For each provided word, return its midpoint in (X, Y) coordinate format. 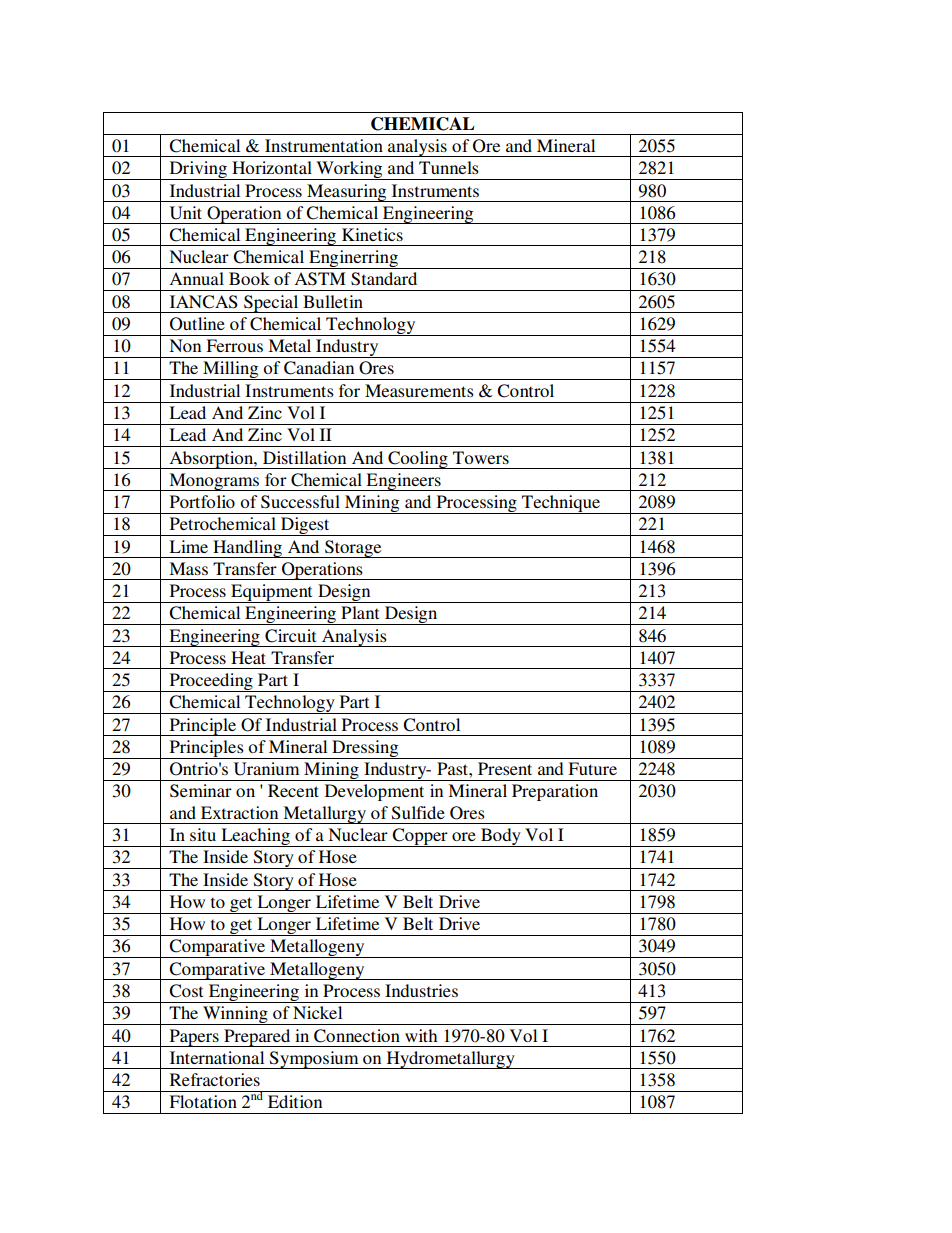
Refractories (215, 1079)
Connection (357, 1036)
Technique (561, 504)
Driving (198, 170)
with (421, 1035)
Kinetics (372, 234)
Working (349, 170)
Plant (360, 612)
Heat (248, 657)
